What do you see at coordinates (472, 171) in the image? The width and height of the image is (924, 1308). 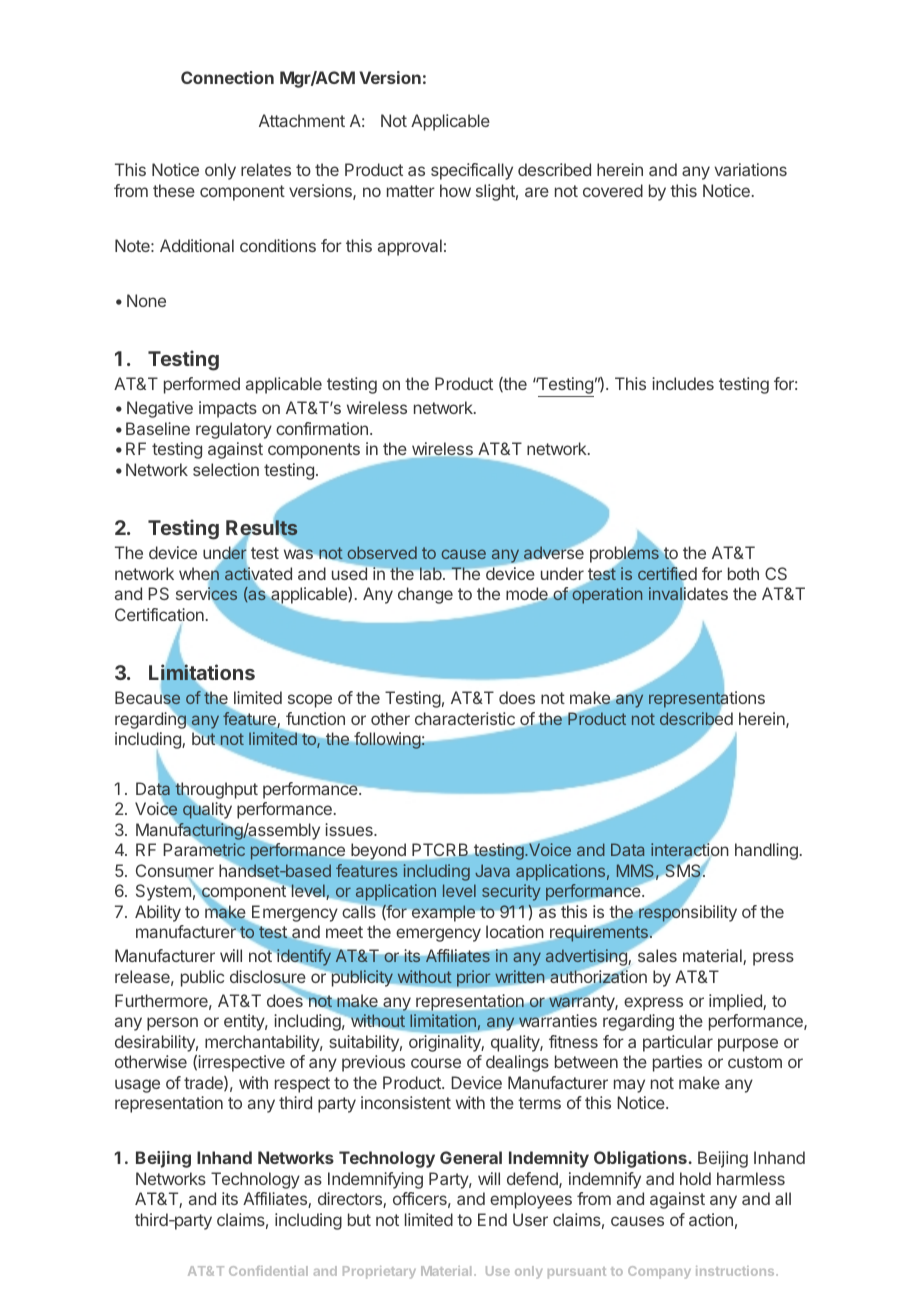 I see `specifically` at bounding box center [472, 171].
